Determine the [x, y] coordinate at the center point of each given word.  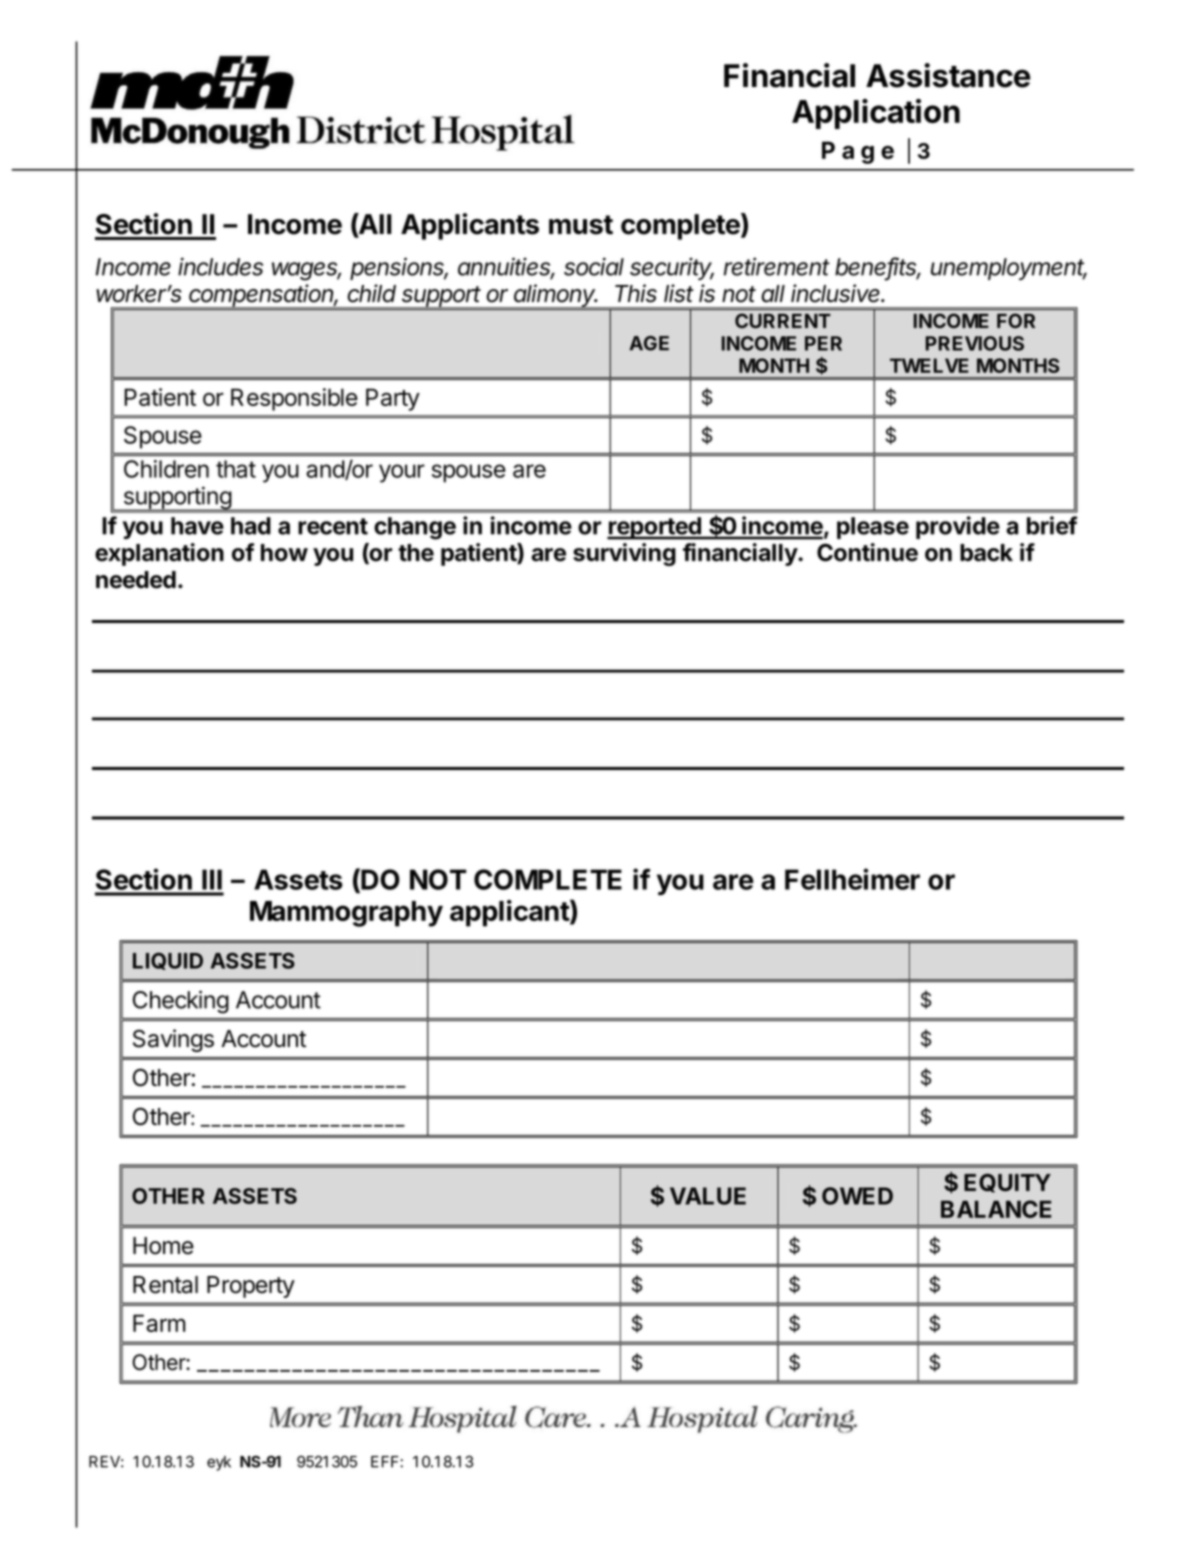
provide [958, 527]
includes [220, 266]
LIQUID [168, 961]
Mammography [346, 914]
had [251, 526]
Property [251, 1287]
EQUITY [1007, 1183]
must [581, 225]
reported [655, 528]
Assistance [948, 75]
